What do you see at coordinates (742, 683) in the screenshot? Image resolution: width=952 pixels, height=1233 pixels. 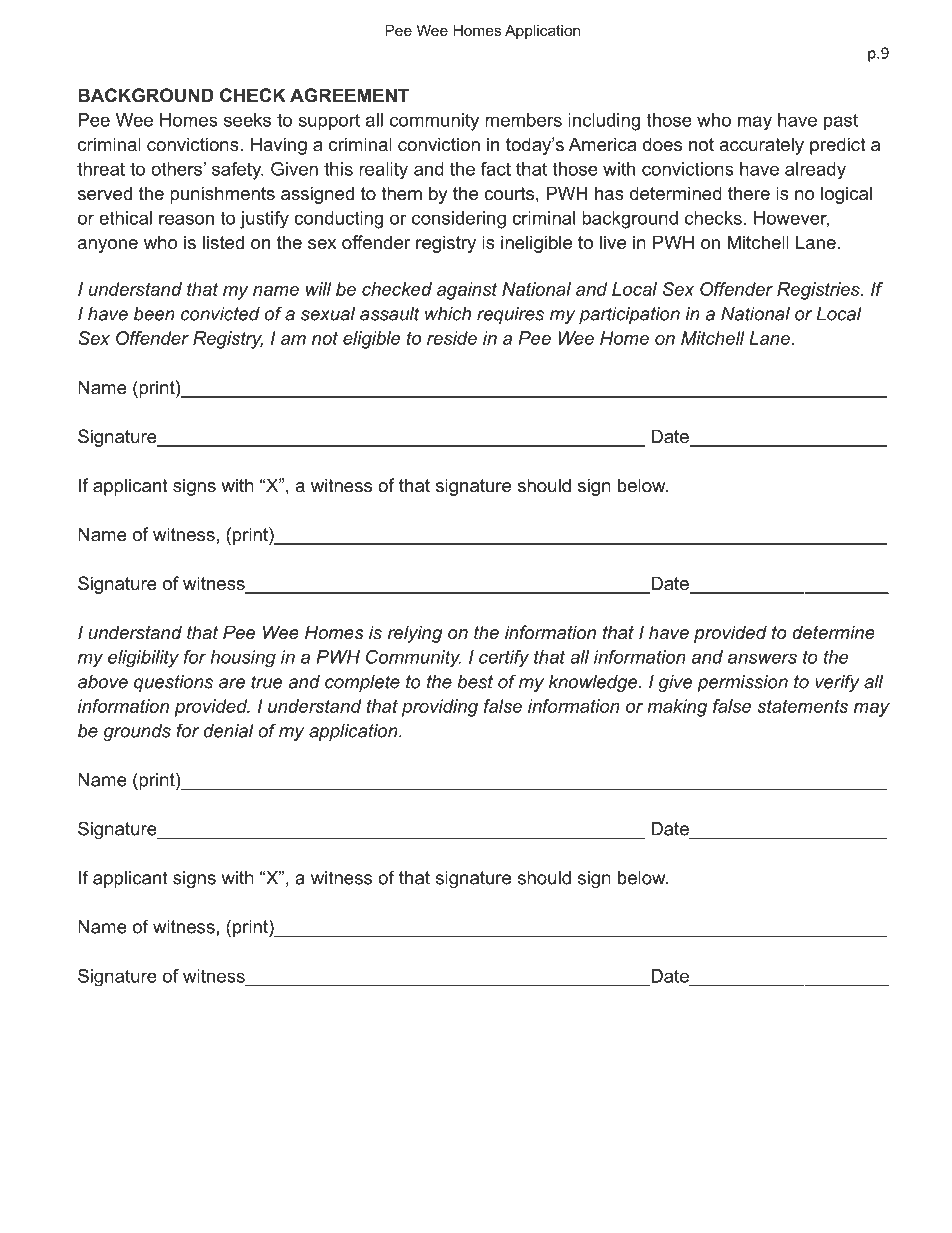 I see `permission` at bounding box center [742, 683].
